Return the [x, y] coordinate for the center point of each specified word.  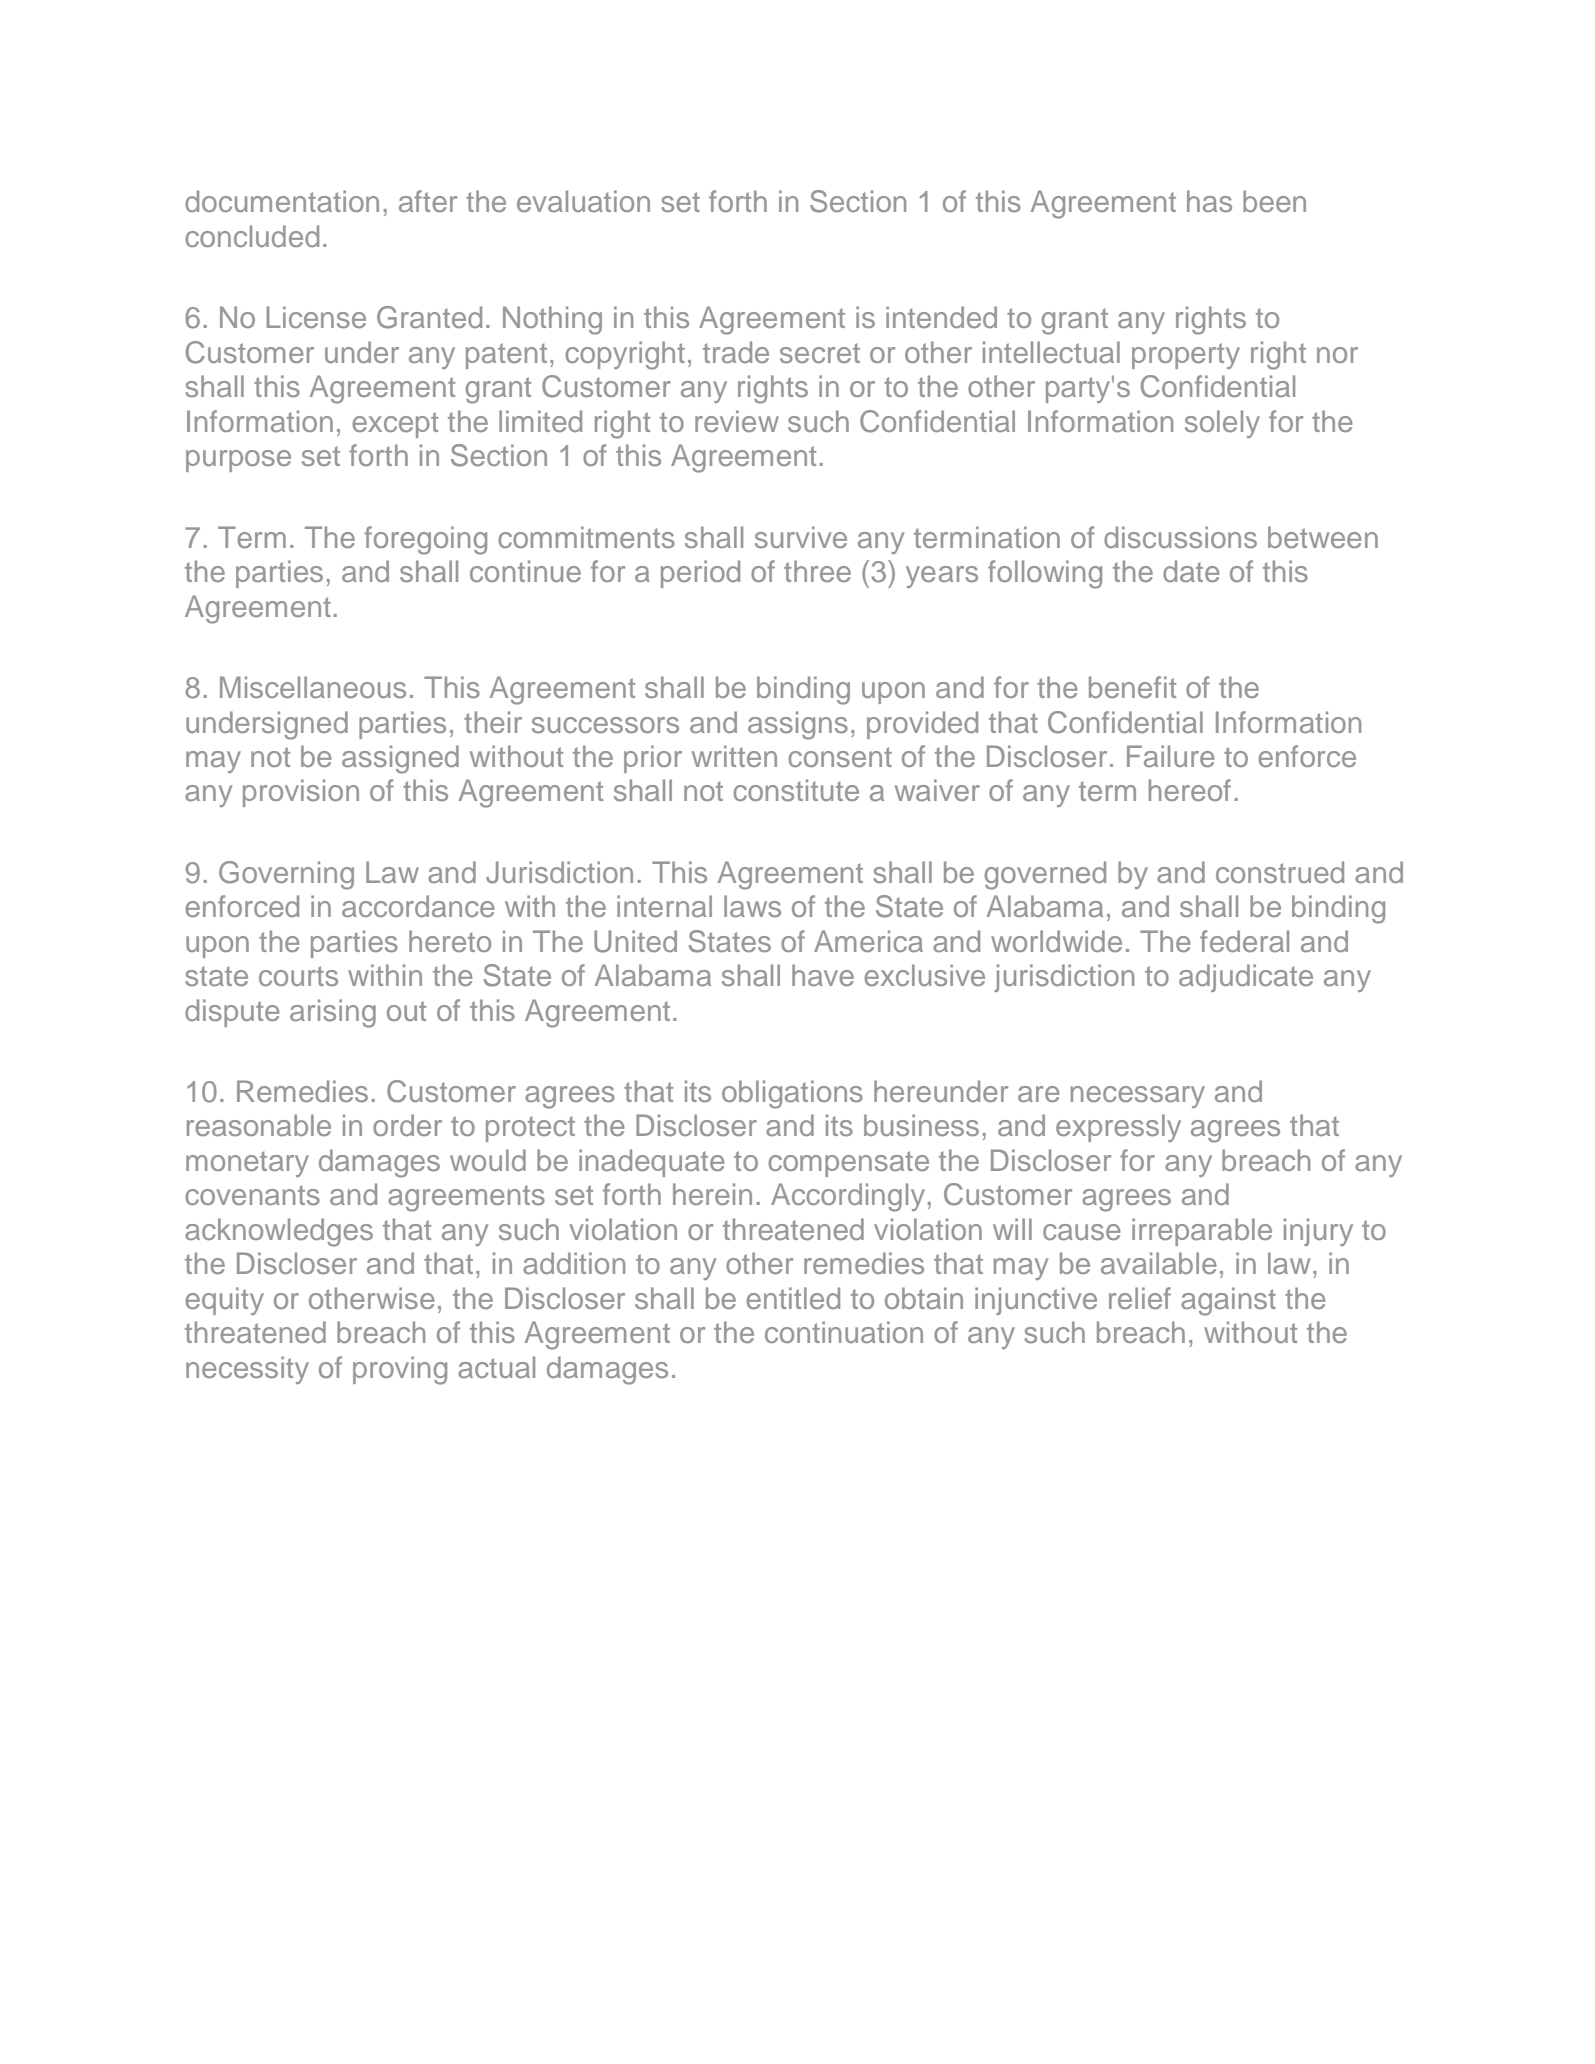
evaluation [583, 201]
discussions [1180, 537]
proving [400, 1370]
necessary [1138, 1097]
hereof [1190, 790]
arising [333, 1013]
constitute [796, 790]
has [1209, 201]
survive [801, 537]
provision [301, 793]
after [428, 201]
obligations [792, 1094]
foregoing [425, 540]
